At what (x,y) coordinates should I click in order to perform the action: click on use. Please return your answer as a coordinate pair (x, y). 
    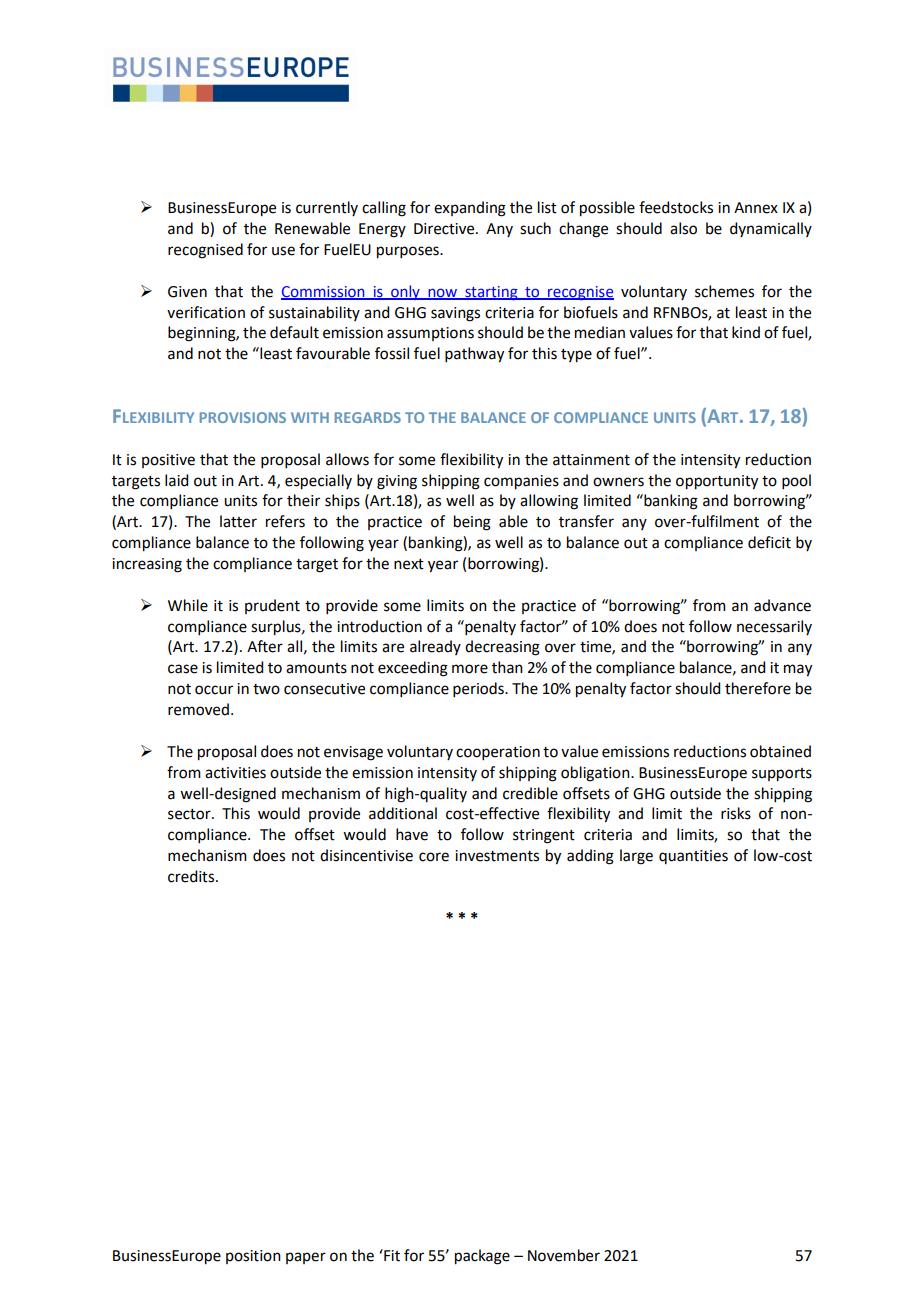
    Looking at the image, I should click on (283, 251).
